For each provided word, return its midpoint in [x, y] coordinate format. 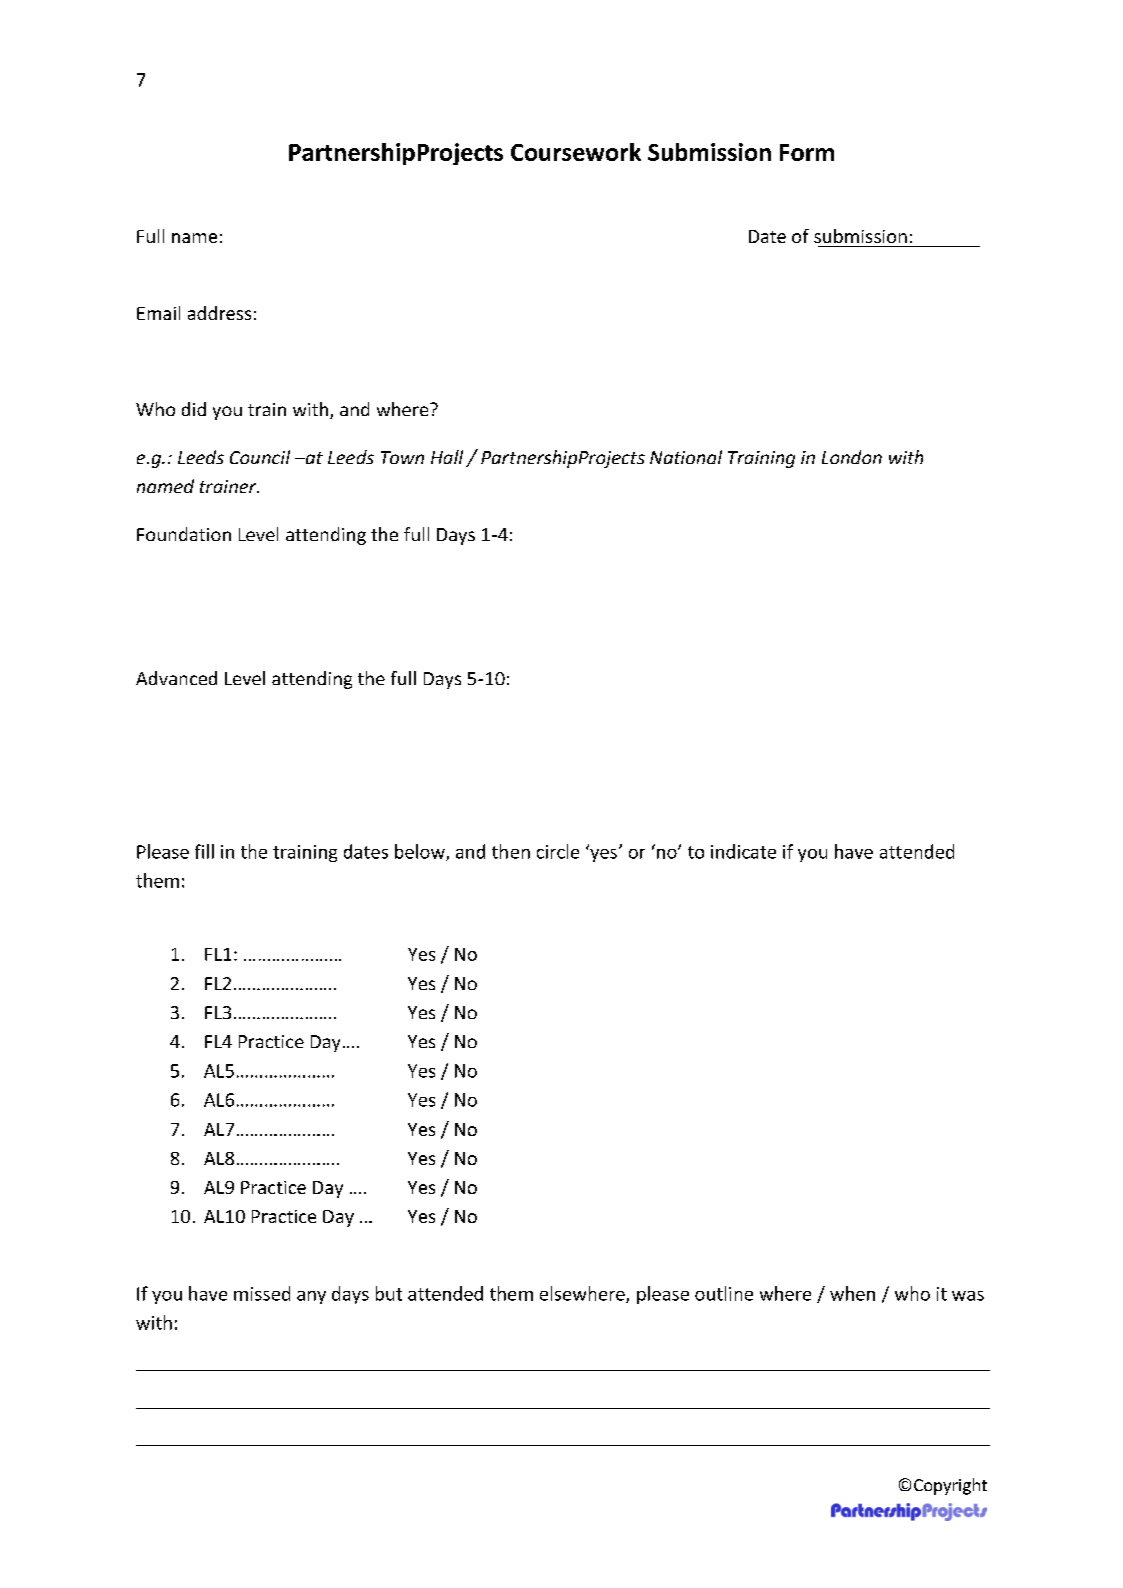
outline [724, 1293]
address [219, 313]
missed [262, 1293]
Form [807, 152]
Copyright [950, 1486]
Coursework [576, 152]
